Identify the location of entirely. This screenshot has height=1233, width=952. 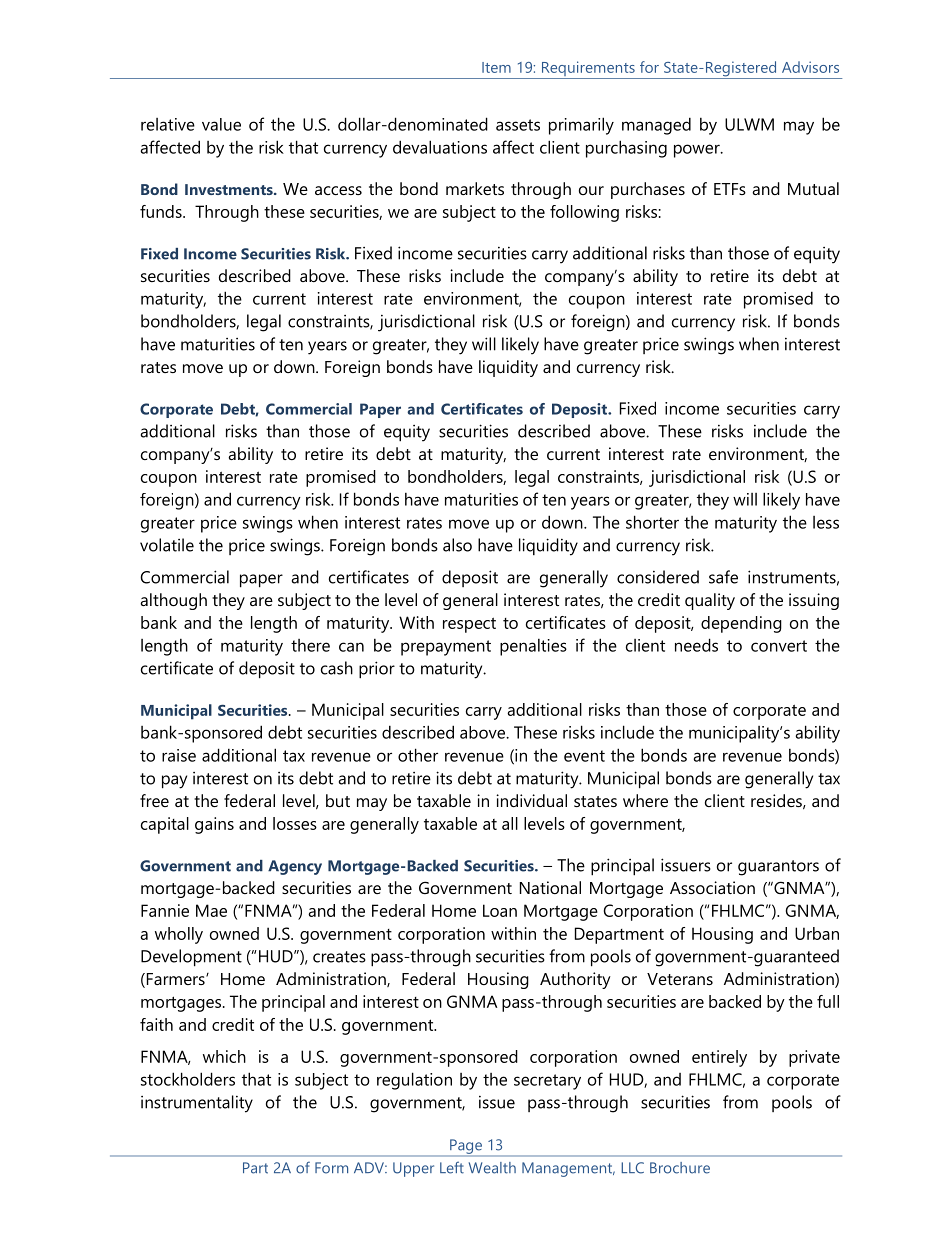
(719, 1058).
